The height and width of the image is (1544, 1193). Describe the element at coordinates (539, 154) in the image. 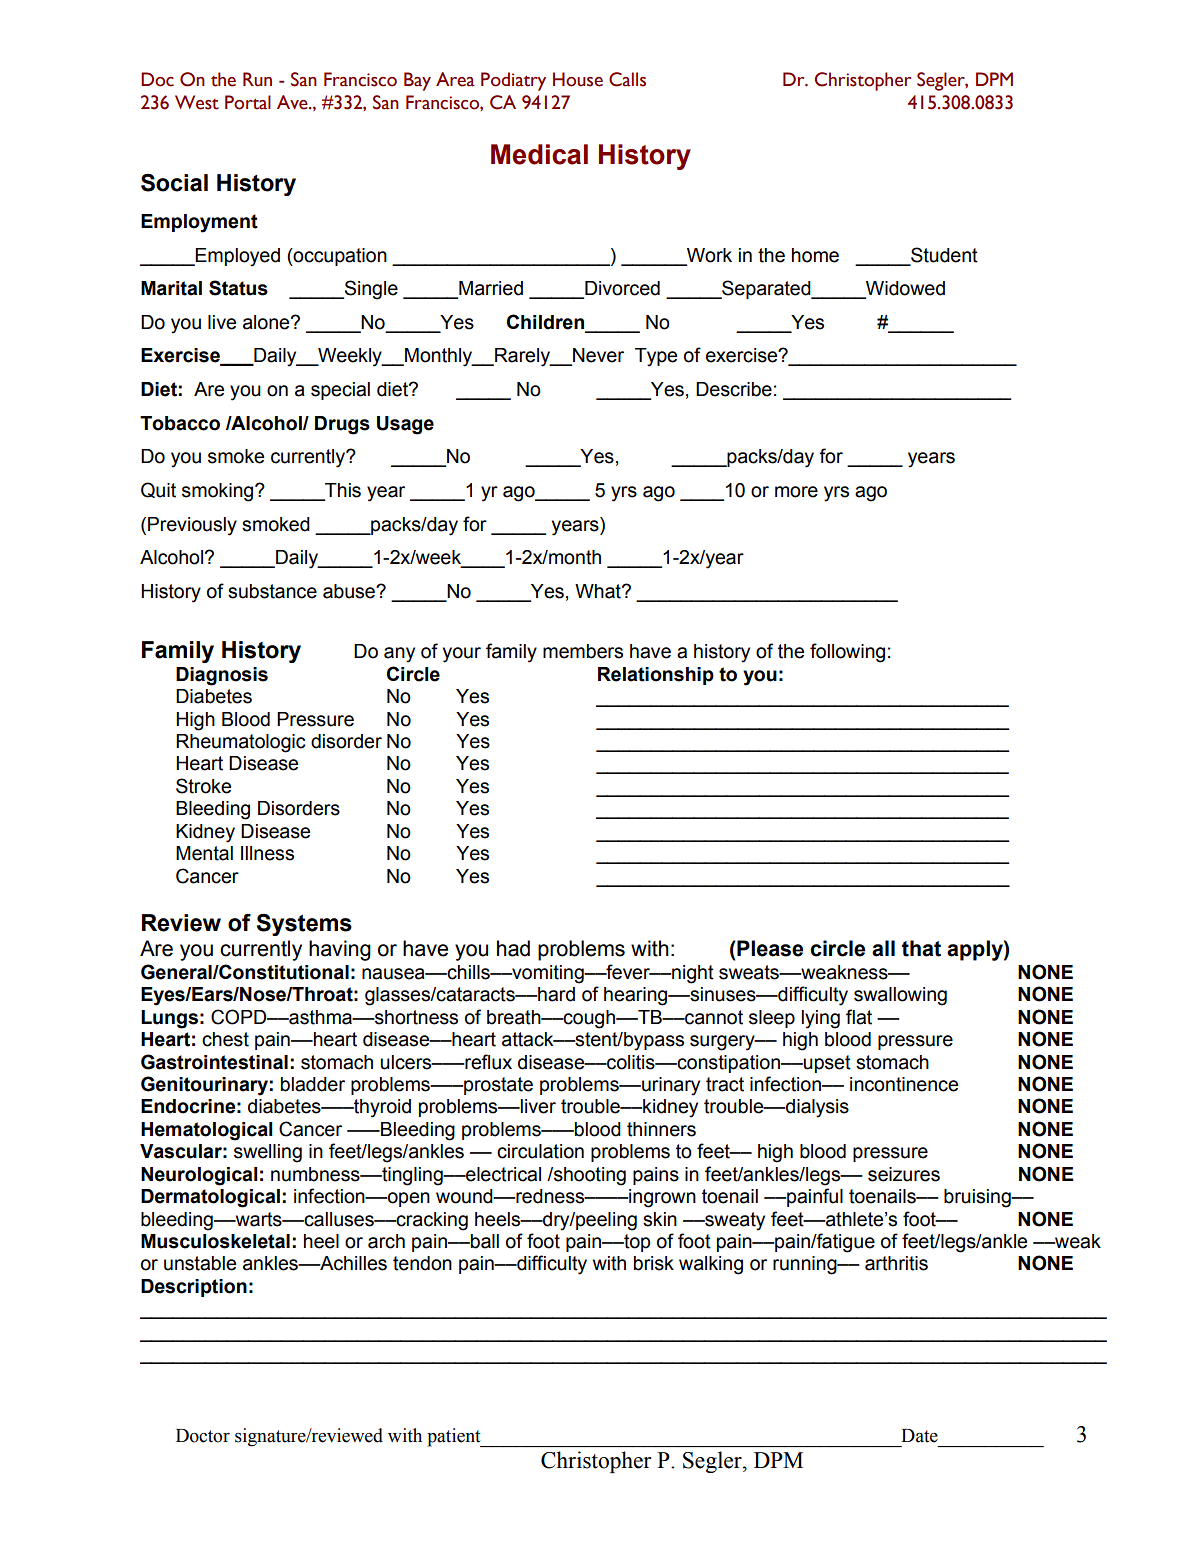

I see `Medical` at that location.
